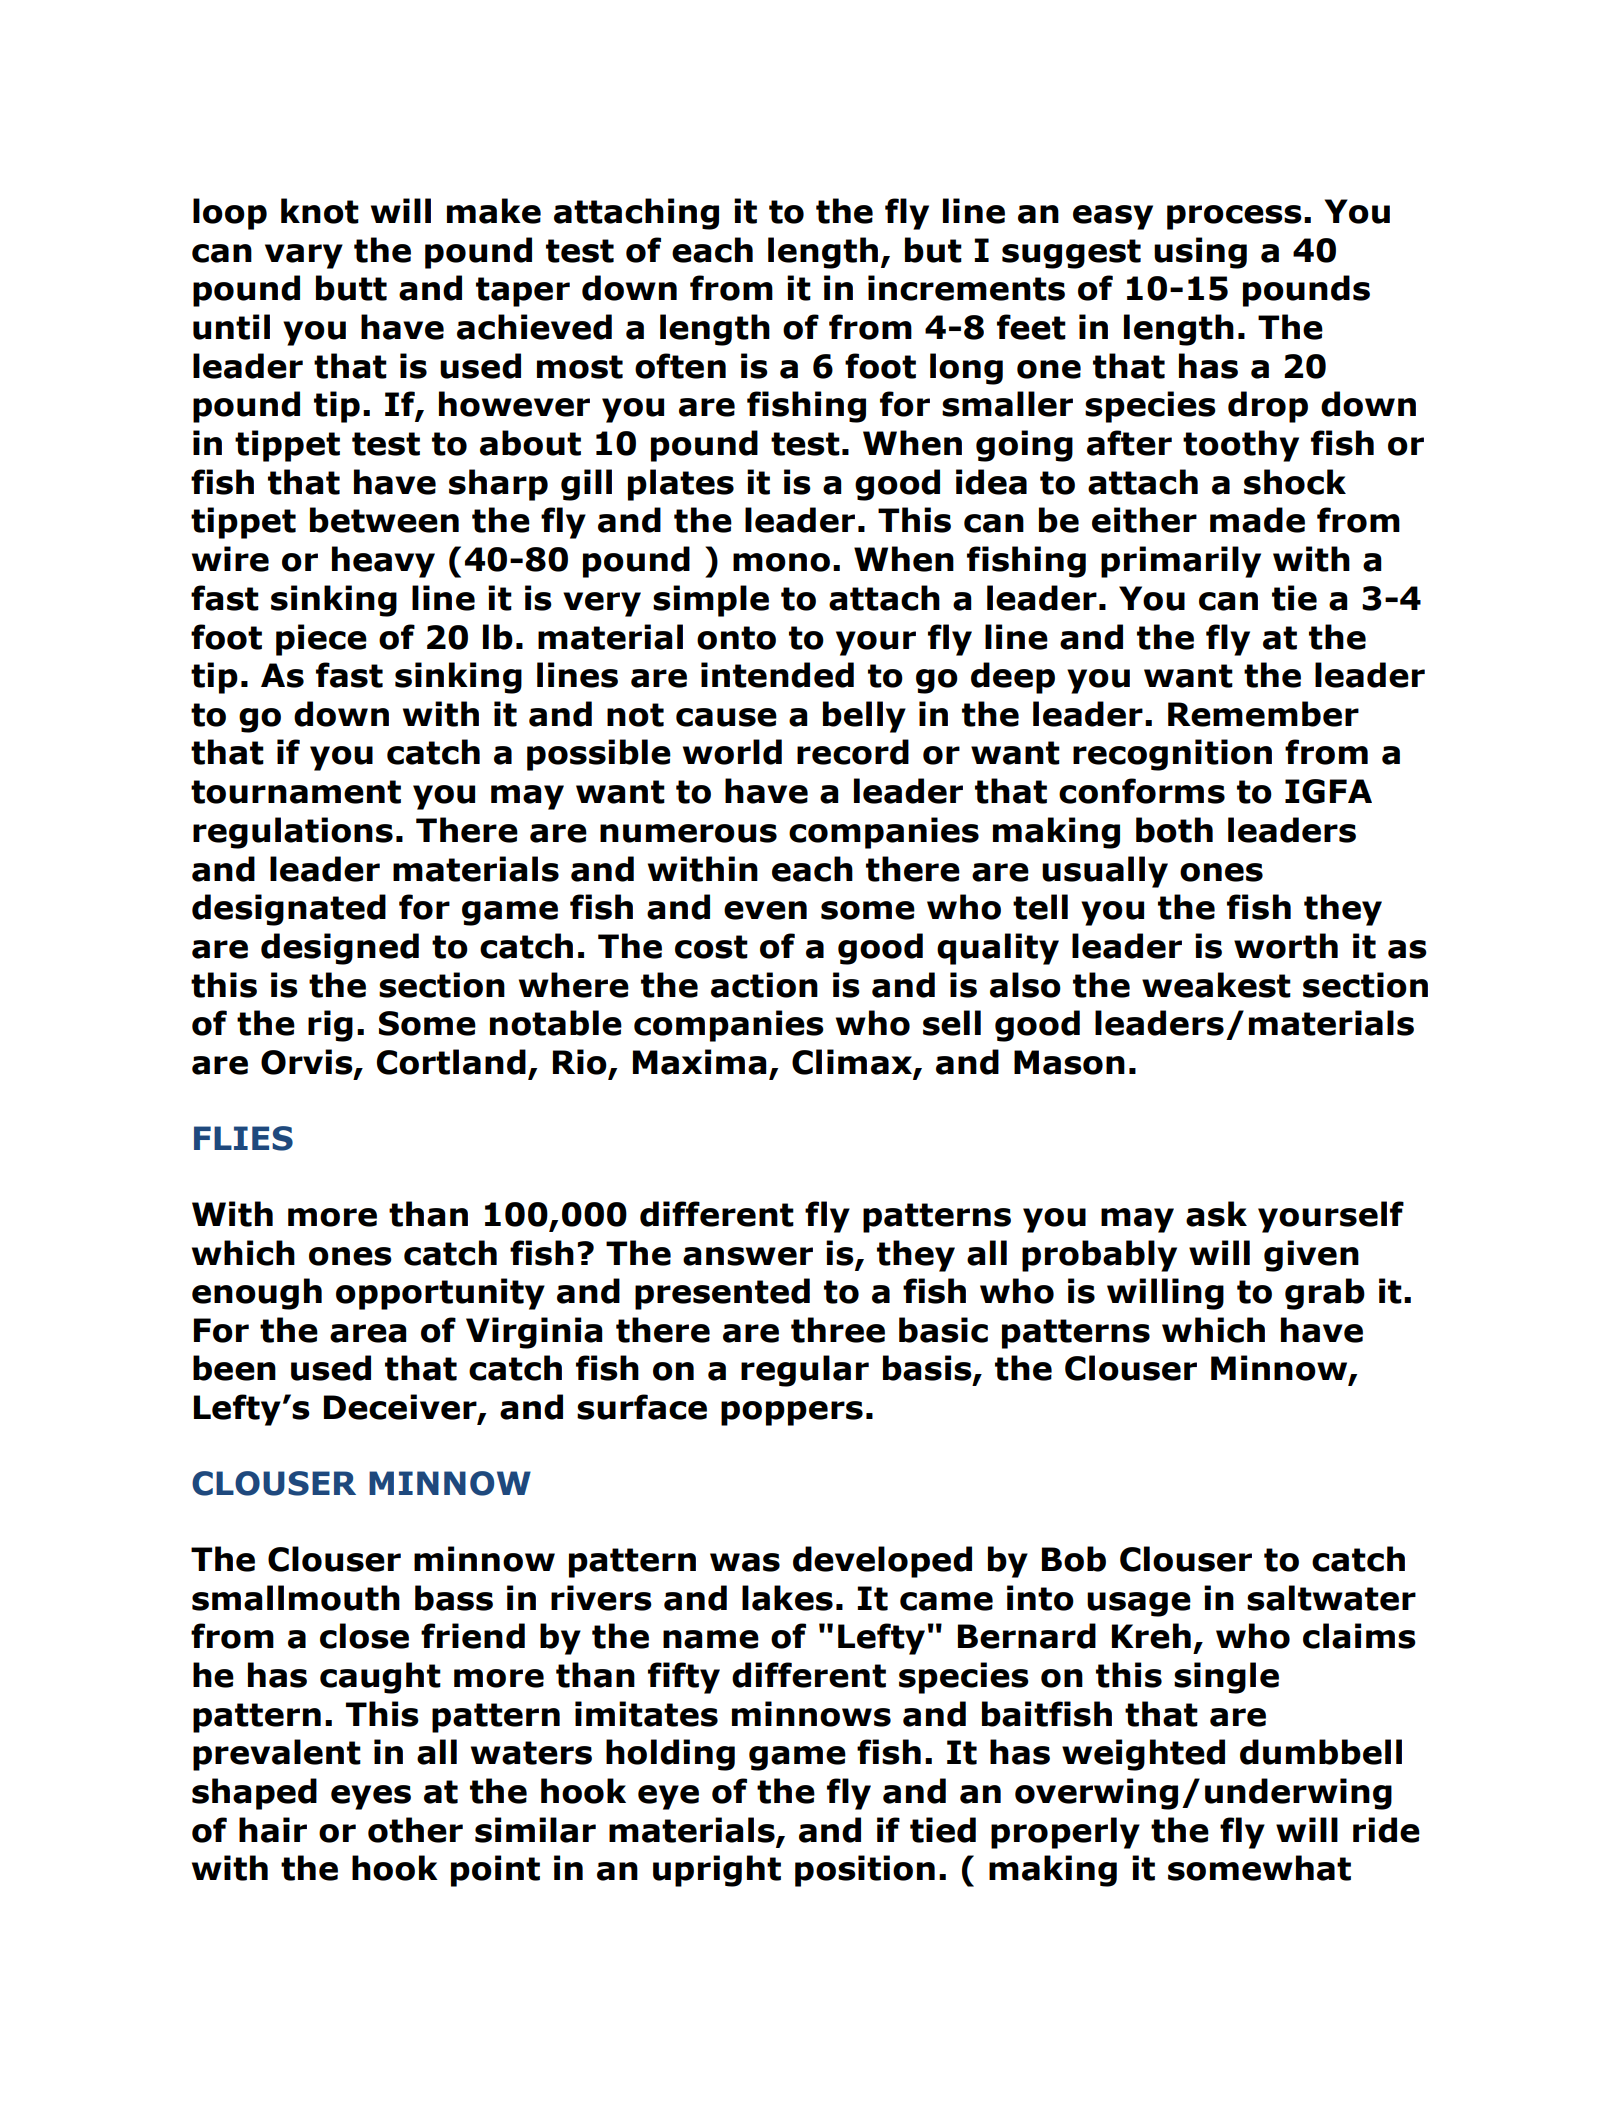 The height and width of the screenshot is (2101, 1623). What do you see at coordinates (1325, 1294) in the screenshot?
I see `grab` at bounding box center [1325, 1294].
